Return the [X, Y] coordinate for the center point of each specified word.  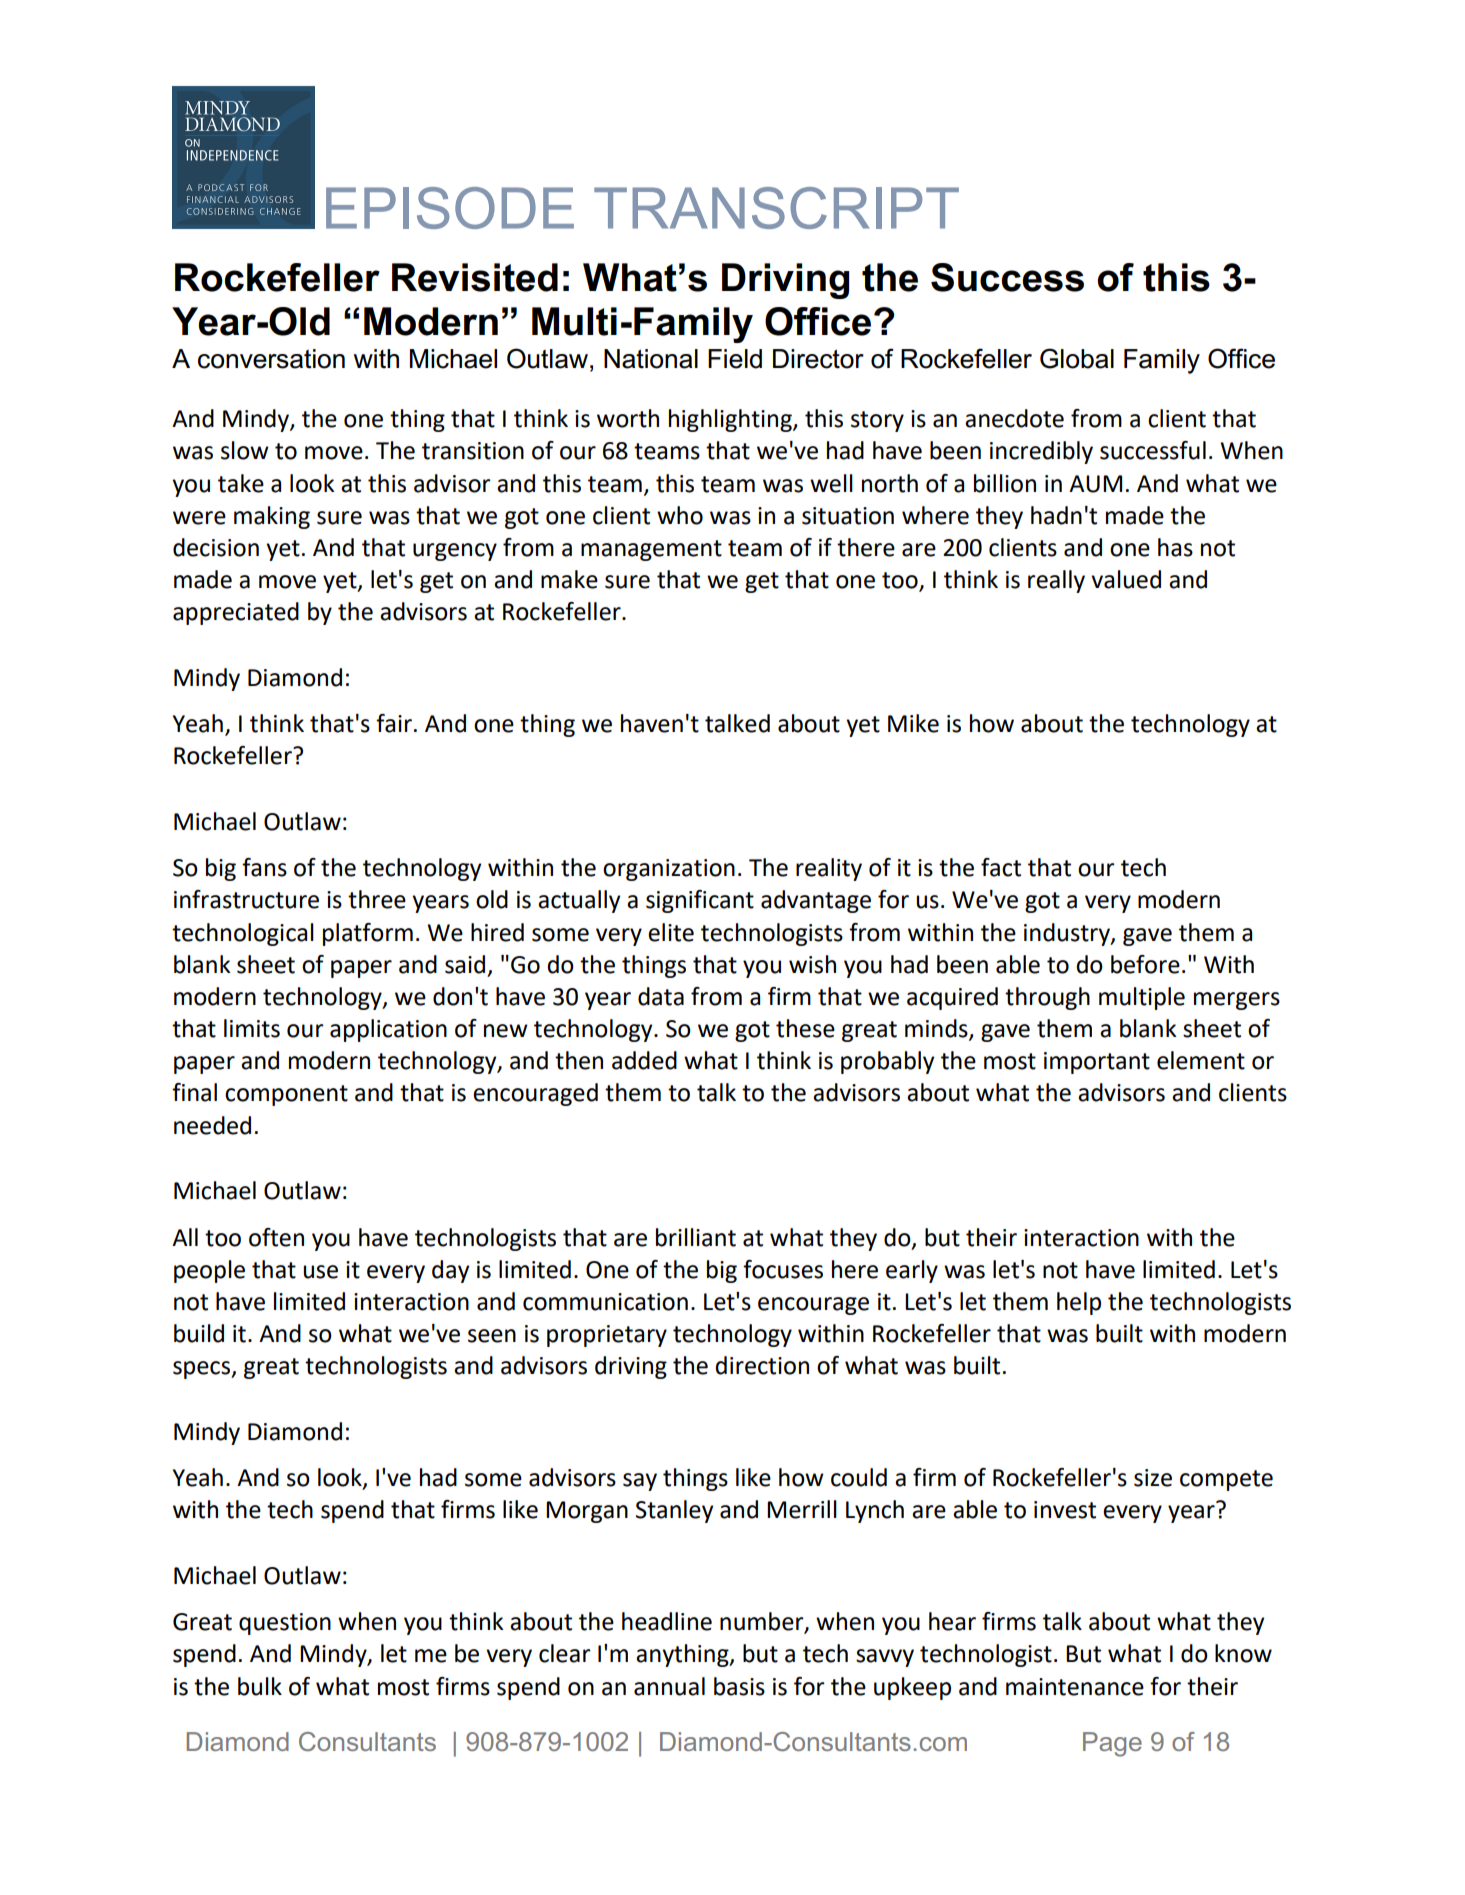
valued [1126, 579]
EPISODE [450, 208]
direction [762, 1365]
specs [202, 1370]
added [644, 1060]
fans [264, 867]
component [286, 1095]
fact [1001, 867]
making [272, 517]
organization [669, 870]
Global [1077, 358]
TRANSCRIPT [776, 208]
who [680, 515]
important [1097, 1063]
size [1153, 1478]
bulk [260, 1686]
